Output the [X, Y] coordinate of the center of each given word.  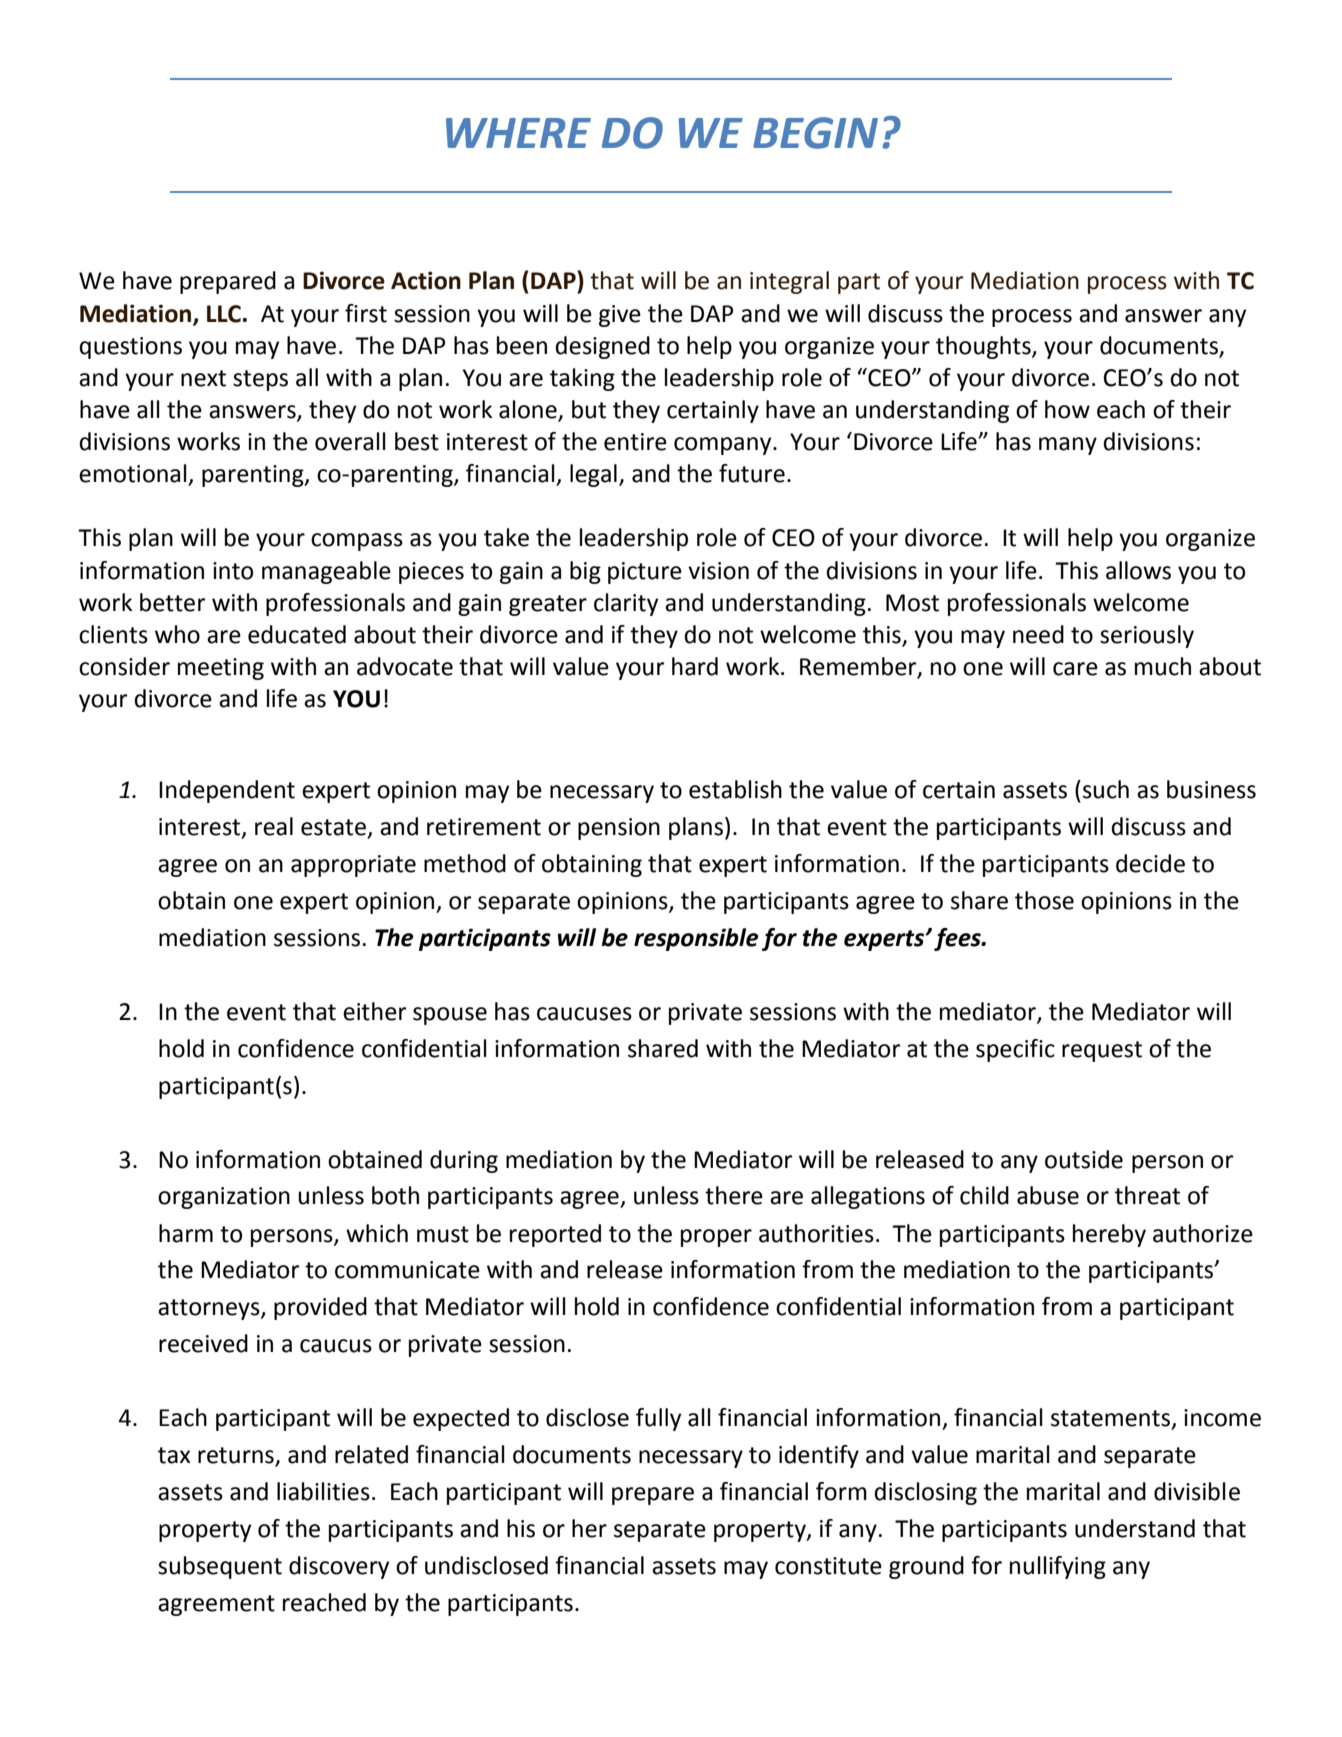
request [1102, 1051]
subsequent [220, 1567]
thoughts [984, 347]
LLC [224, 314]
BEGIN [815, 133]
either [374, 1011]
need [1038, 634]
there [734, 1195]
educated [297, 634]
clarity [626, 604]
